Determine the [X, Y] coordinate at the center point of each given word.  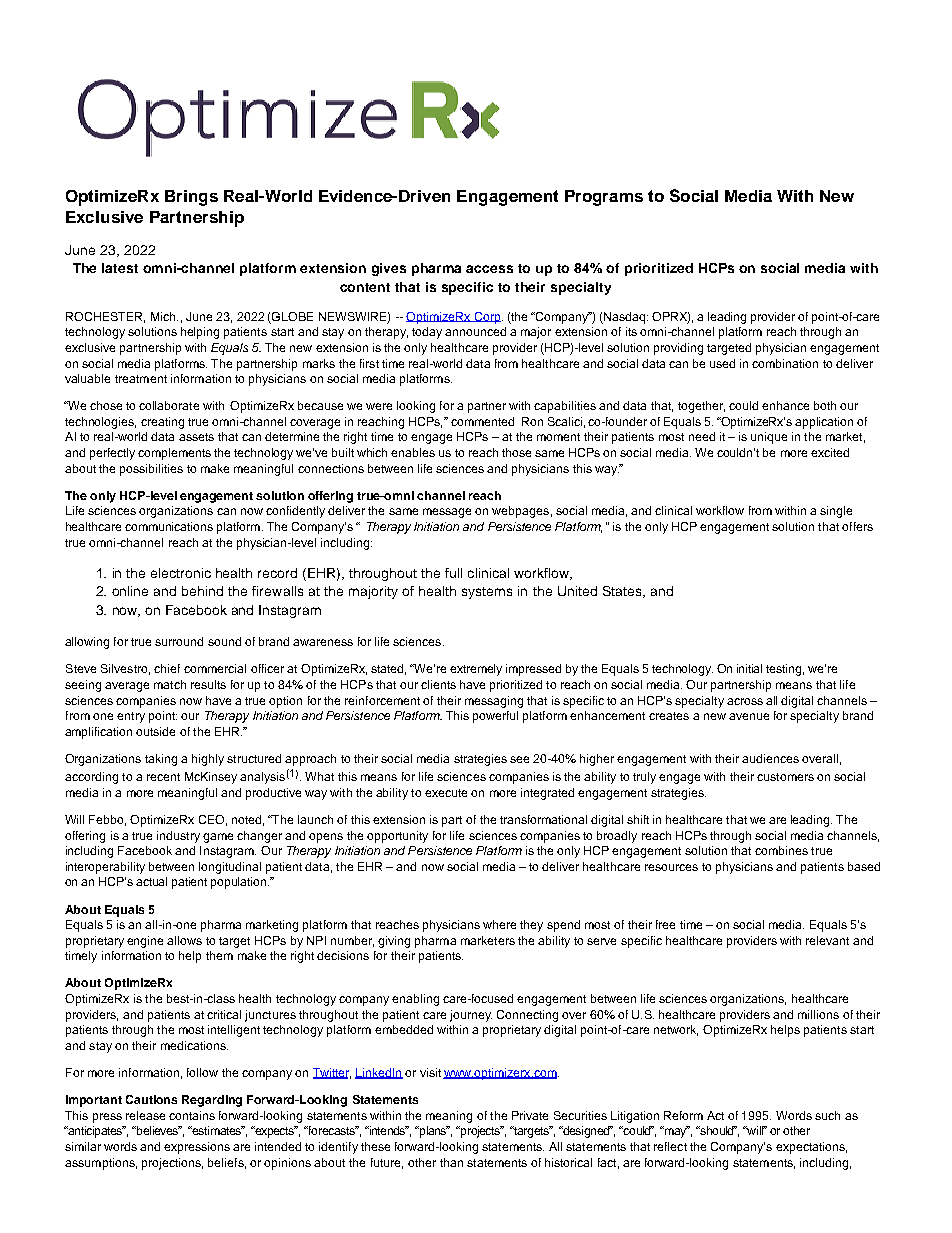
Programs [604, 198]
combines [781, 850]
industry [178, 837]
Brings [191, 198]
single [836, 512]
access [489, 269]
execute [446, 793]
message [447, 513]
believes [158, 1130]
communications [169, 526]
